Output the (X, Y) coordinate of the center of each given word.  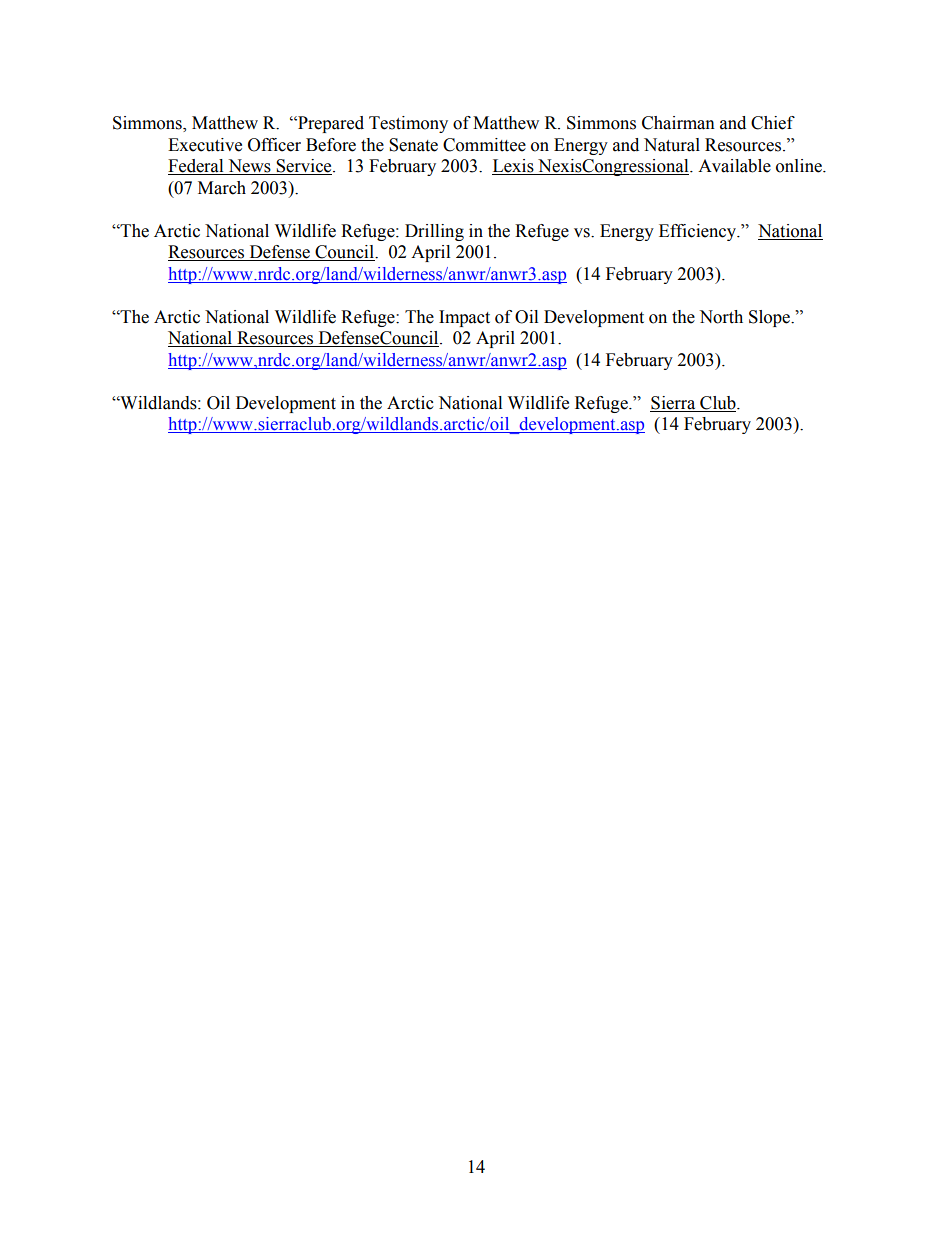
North (721, 317)
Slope (771, 318)
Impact (464, 318)
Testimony (408, 124)
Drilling (434, 232)
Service (304, 167)
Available (734, 166)
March (222, 188)
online (800, 166)
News (249, 167)
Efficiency (699, 232)
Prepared (330, 124)
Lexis (514, 167)
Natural (672, 145)
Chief (773, 123)
